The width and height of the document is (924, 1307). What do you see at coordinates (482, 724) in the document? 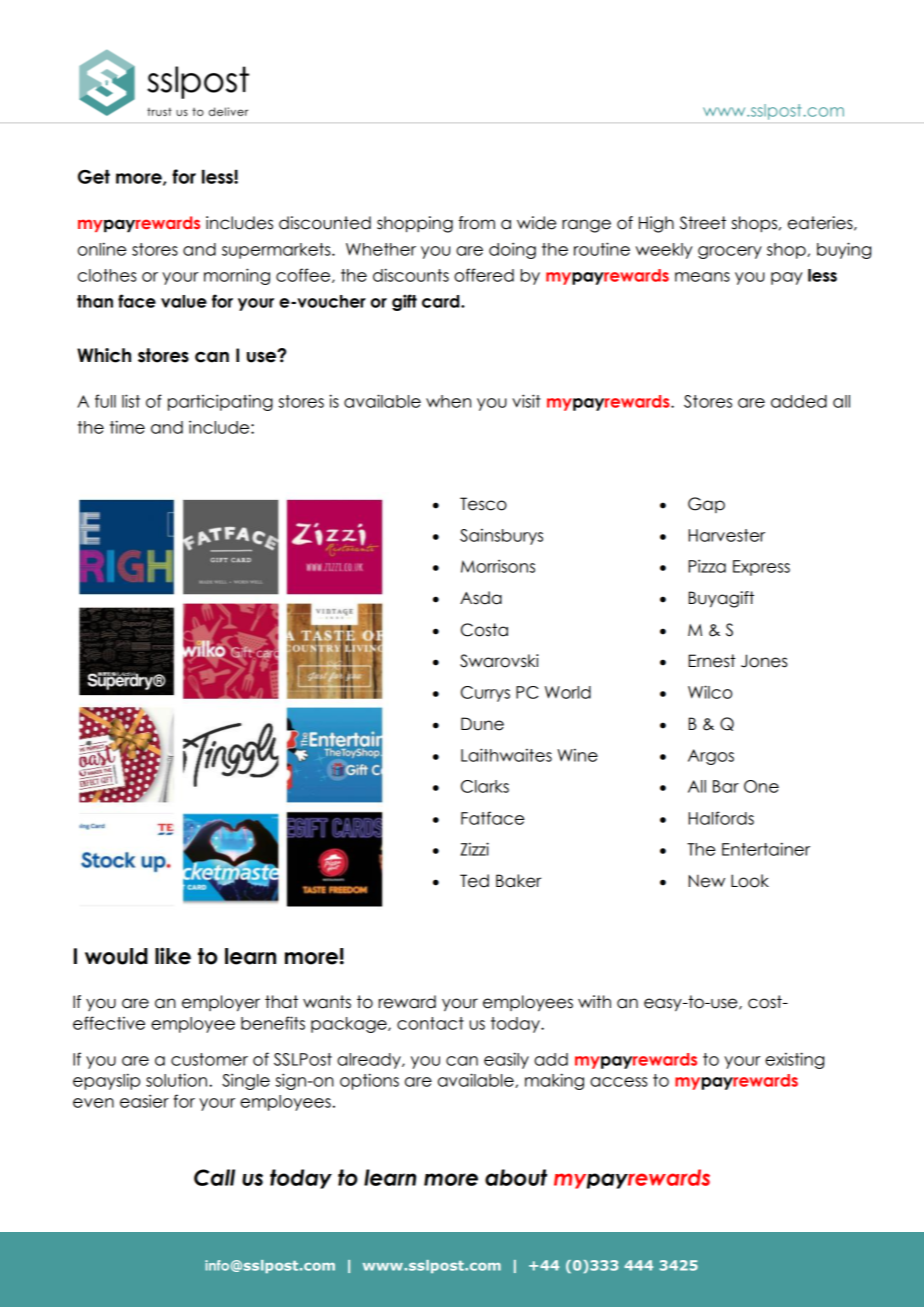
I see `Dune` at bounding box center [482, 724].
